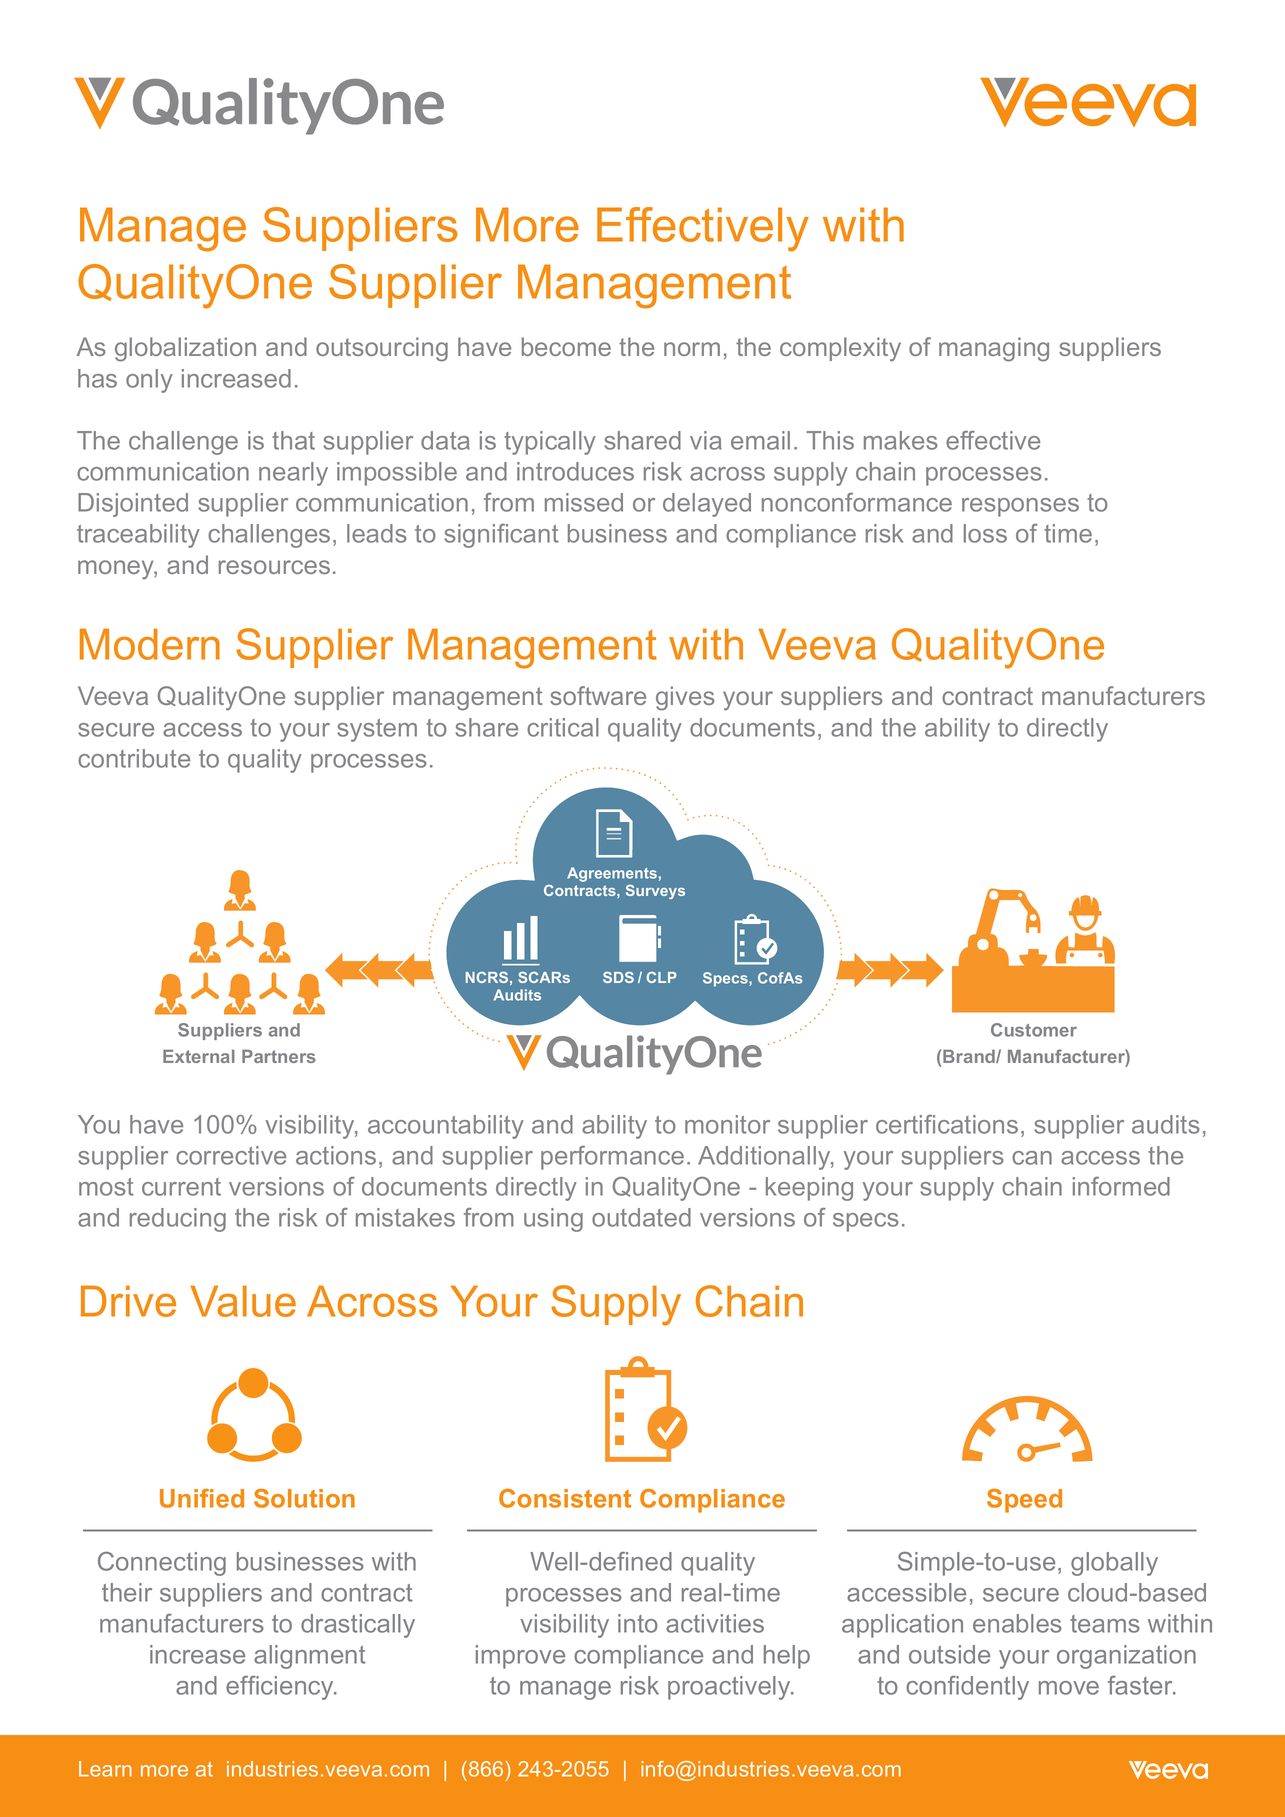  What do you see at coordinates (598, 695) in the image?
I see `software` at bounding box center [598, 695].
